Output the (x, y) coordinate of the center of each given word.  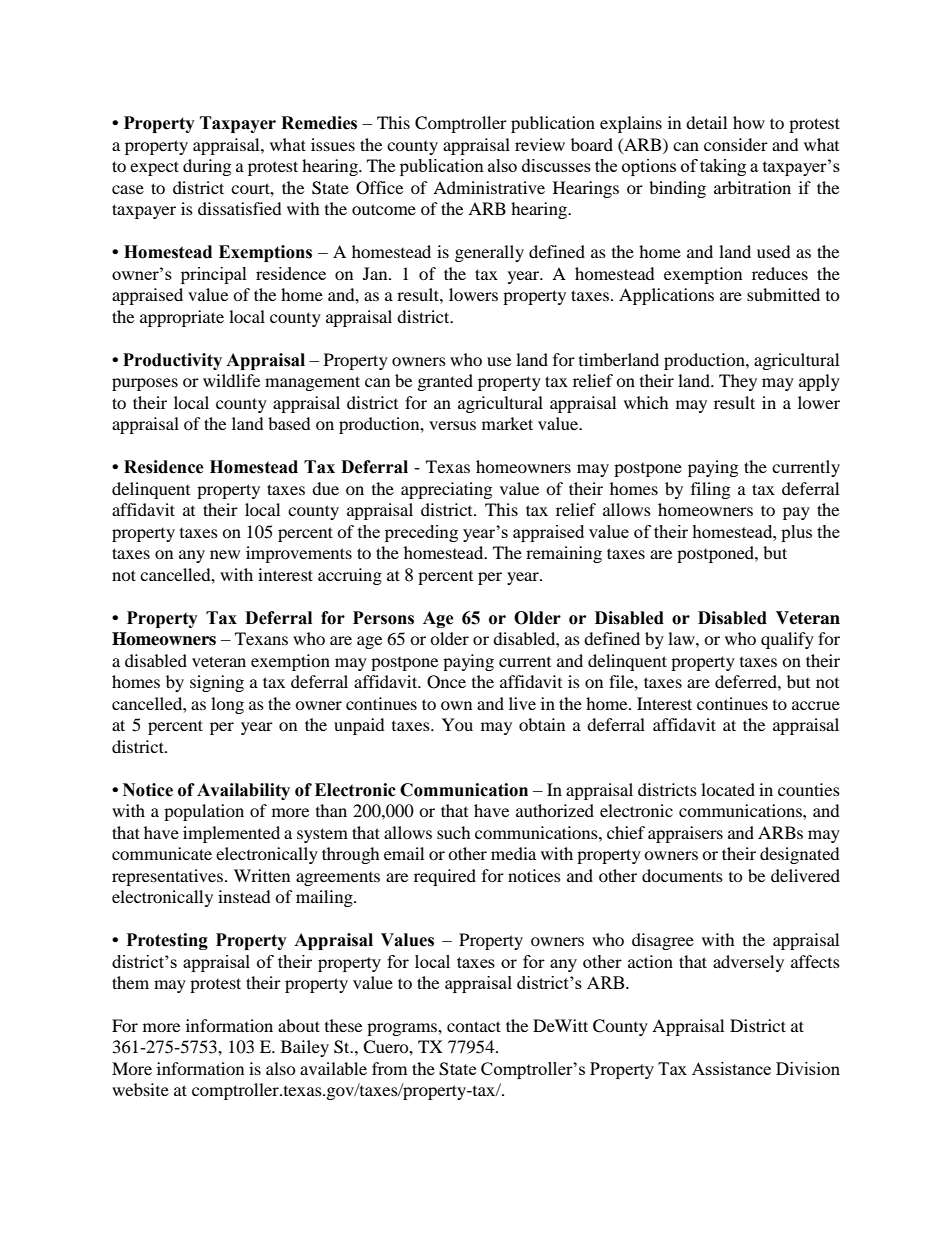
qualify (787, 640)
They (738, 382)
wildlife (231, 380)
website (140, 1089)
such (454, 832)
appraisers (685, 834)
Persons (383, 618)
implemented (231, 834)
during (207, 167)
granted (445, 382)
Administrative (489, 187)
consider (736, 144)
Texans (261, 638)
